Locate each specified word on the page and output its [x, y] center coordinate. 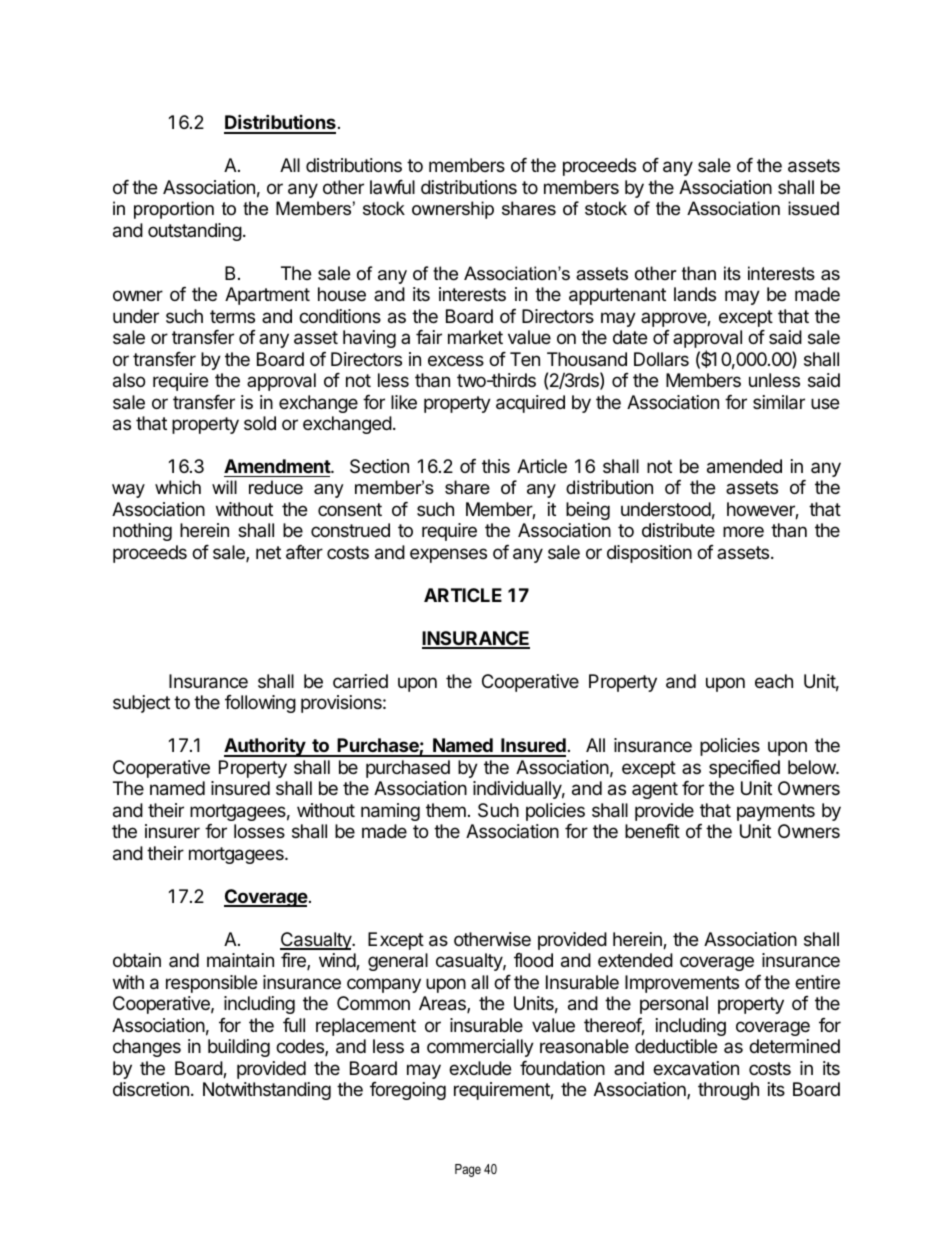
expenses [448, 555]
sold [260, 423]
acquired [530, 404]
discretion [151, 1089]
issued [813, 208]
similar [779, 402]
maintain [240, 960]
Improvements [682, 984]
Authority [265, 747]
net [268, 552]
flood [533, 960]
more [743, 531]
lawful [392, 187]
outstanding [195, 232]
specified [744, 769]
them [446, 810]
